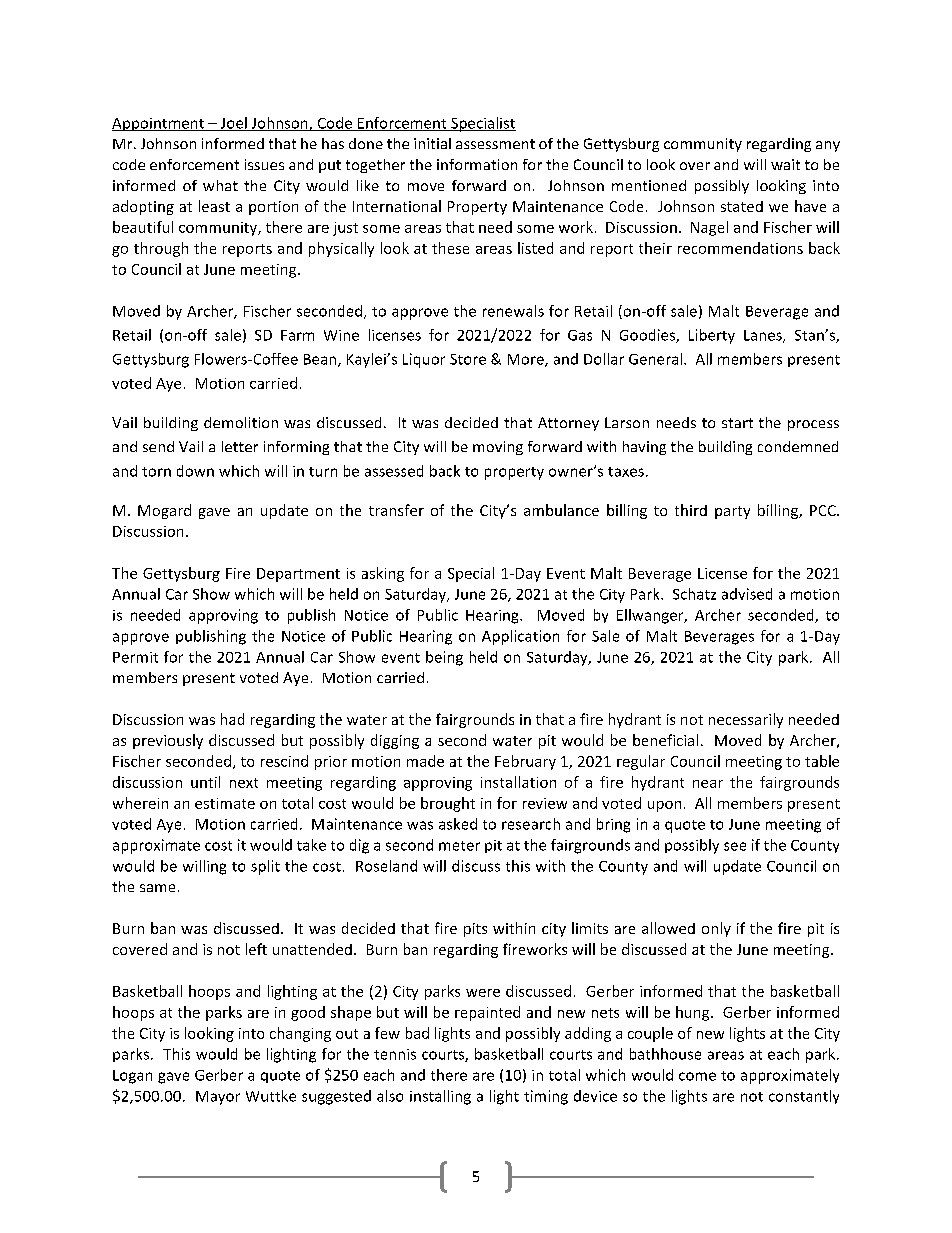  I want to click on start, so click(737, 423).
